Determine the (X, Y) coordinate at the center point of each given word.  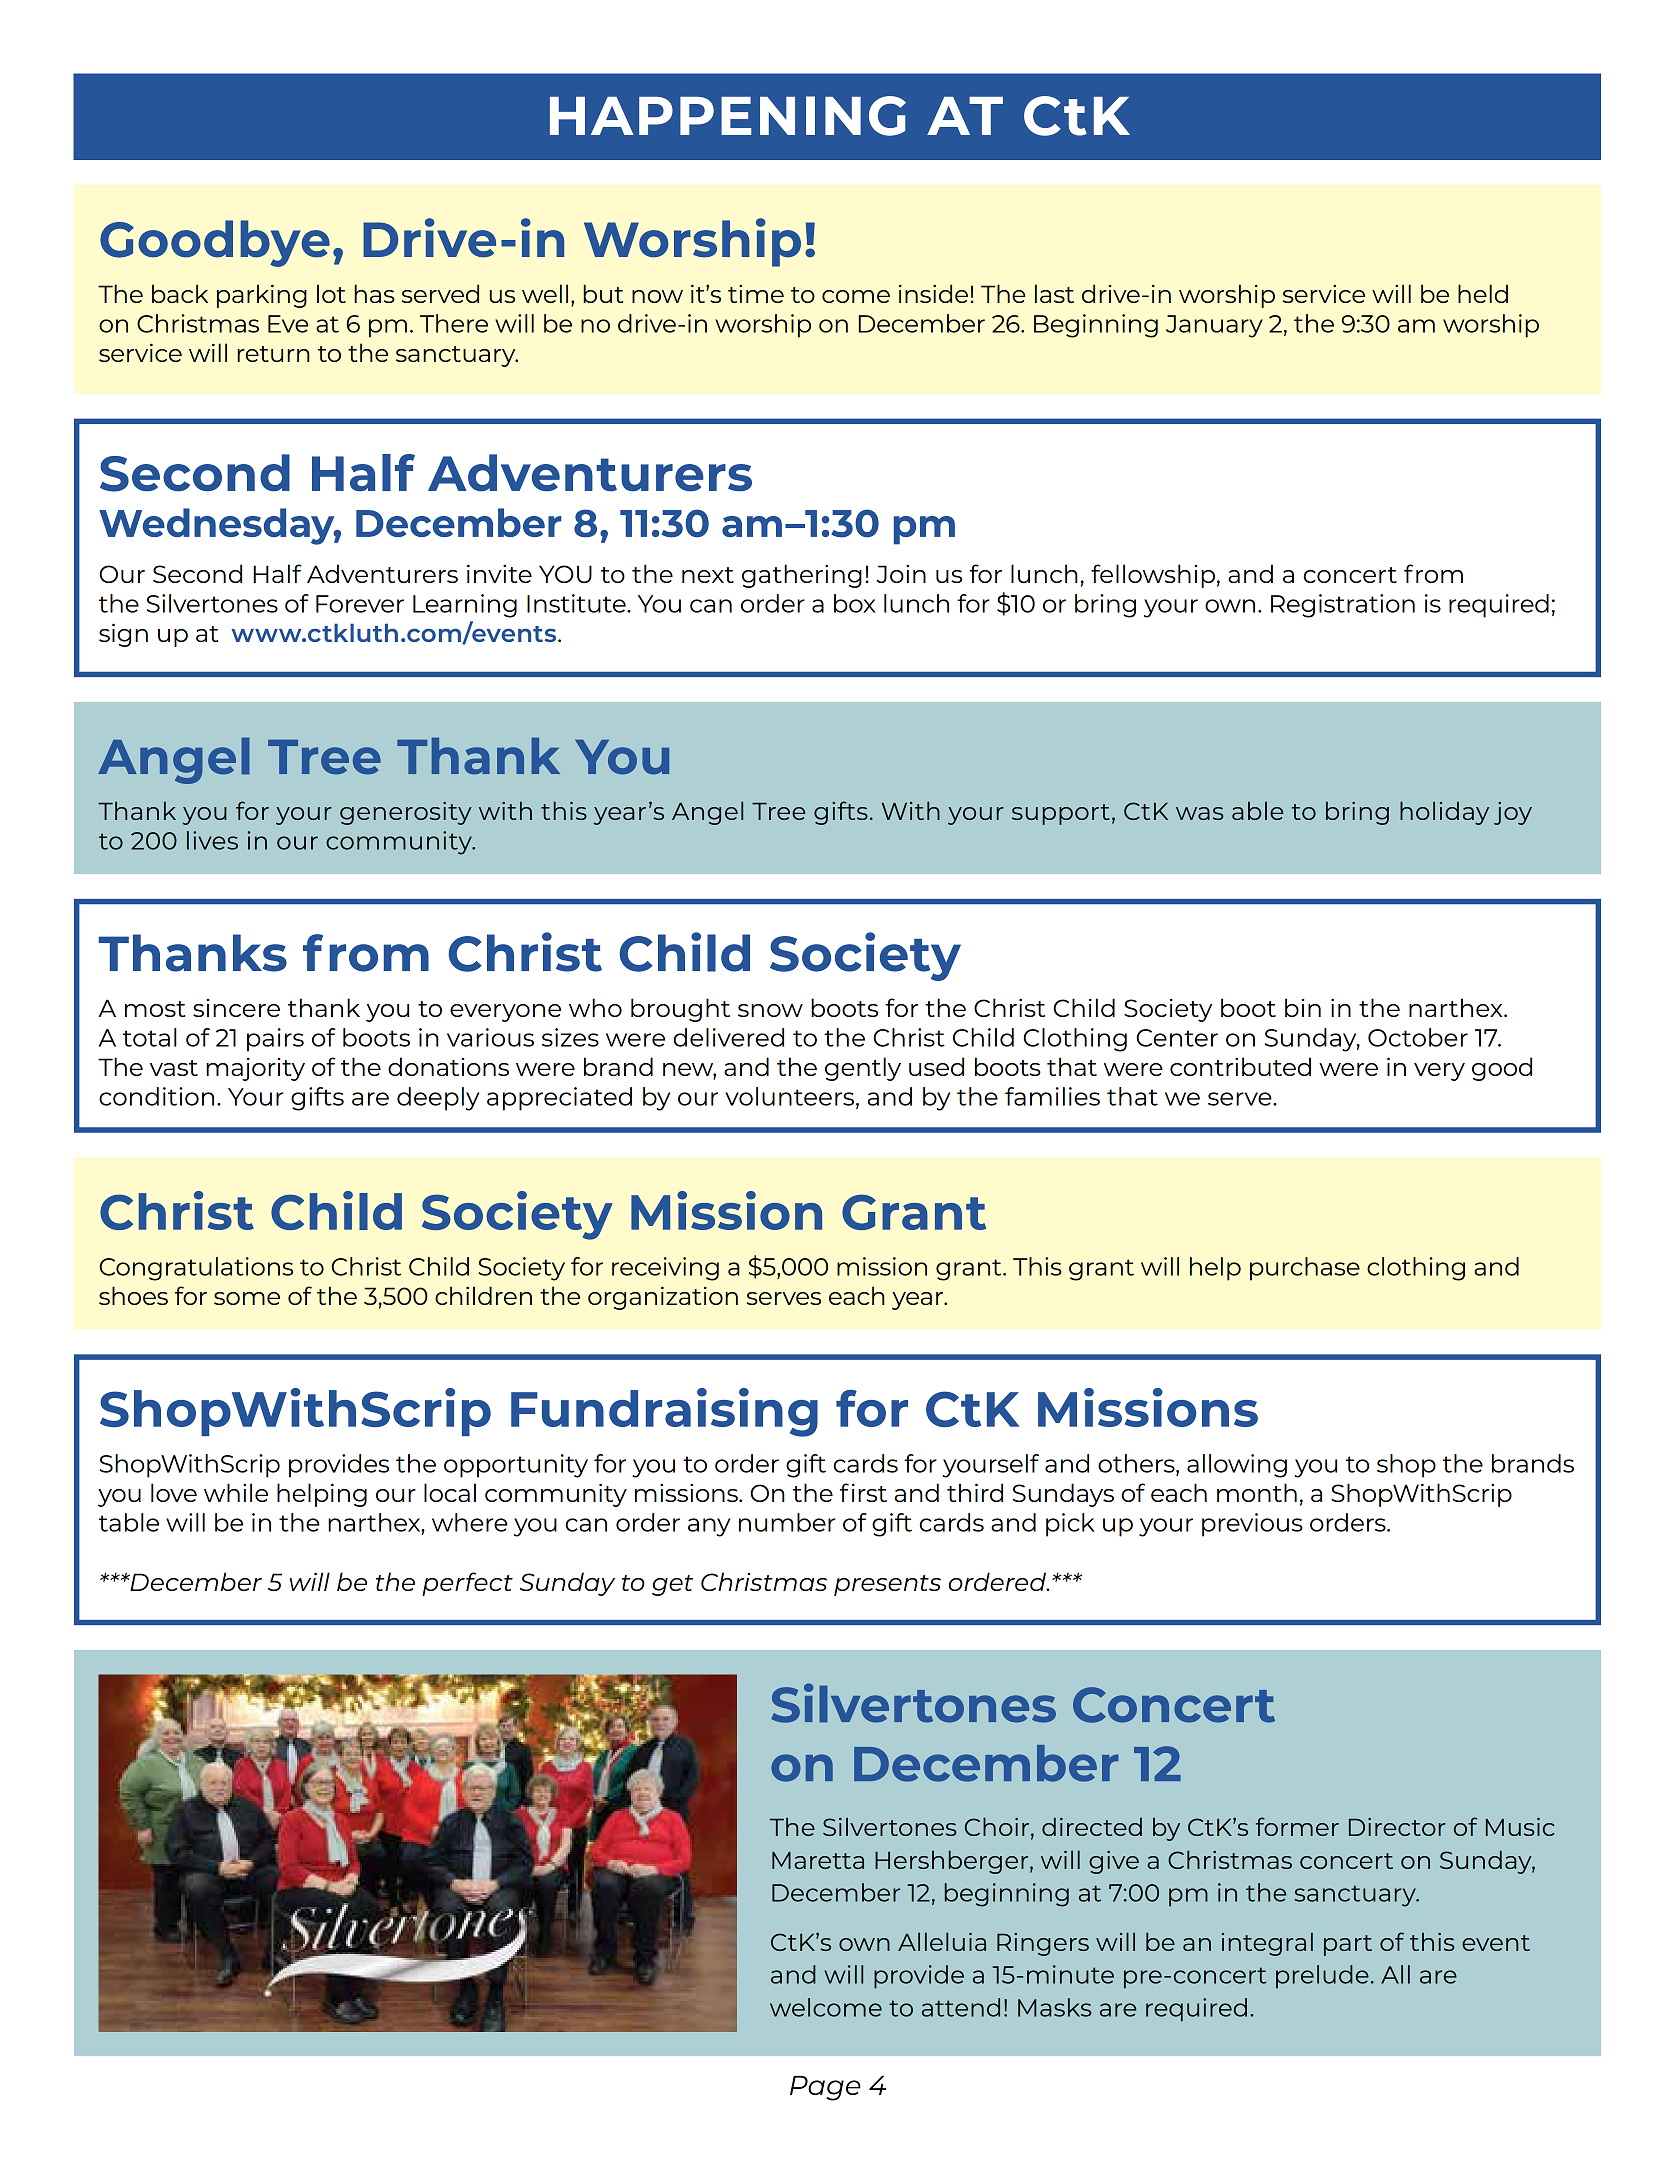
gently (863, 1069)
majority (255, 1069)
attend (961, 2007)
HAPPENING (728, 116)
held (1483, 293)
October (1418, 1037)
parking (262, 296)
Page (825, 2088)
